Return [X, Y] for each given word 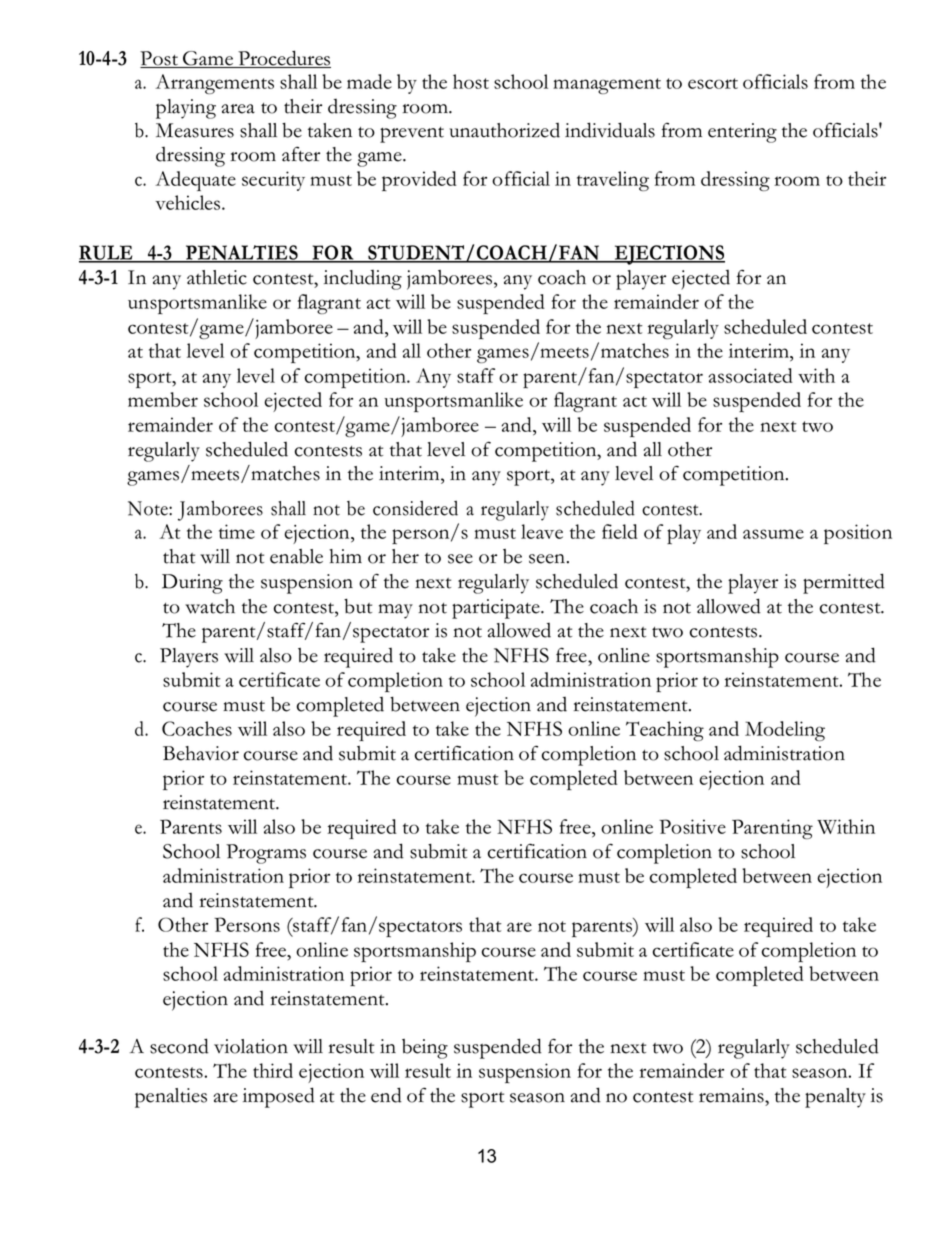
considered [415, 508]
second [179, 1046]
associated [751, 375]
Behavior [201, 753]
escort [713, 83]
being [425, 1049]
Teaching [665, 731]
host [471, 81]
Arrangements [214, 84]
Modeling [785, 731]
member [163, 399]
